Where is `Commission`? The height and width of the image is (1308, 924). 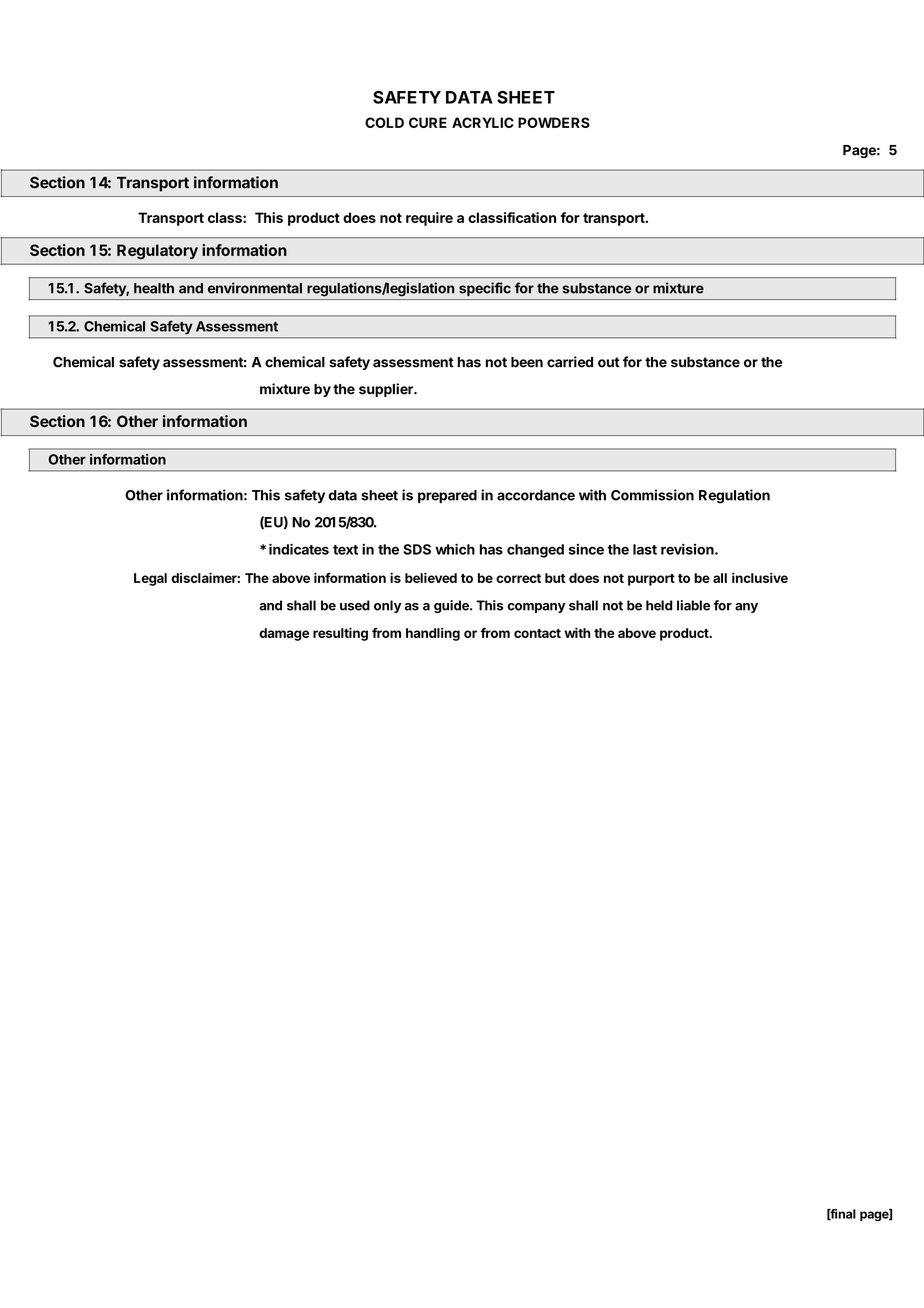
Commission is located at coordinates (652, 495).
